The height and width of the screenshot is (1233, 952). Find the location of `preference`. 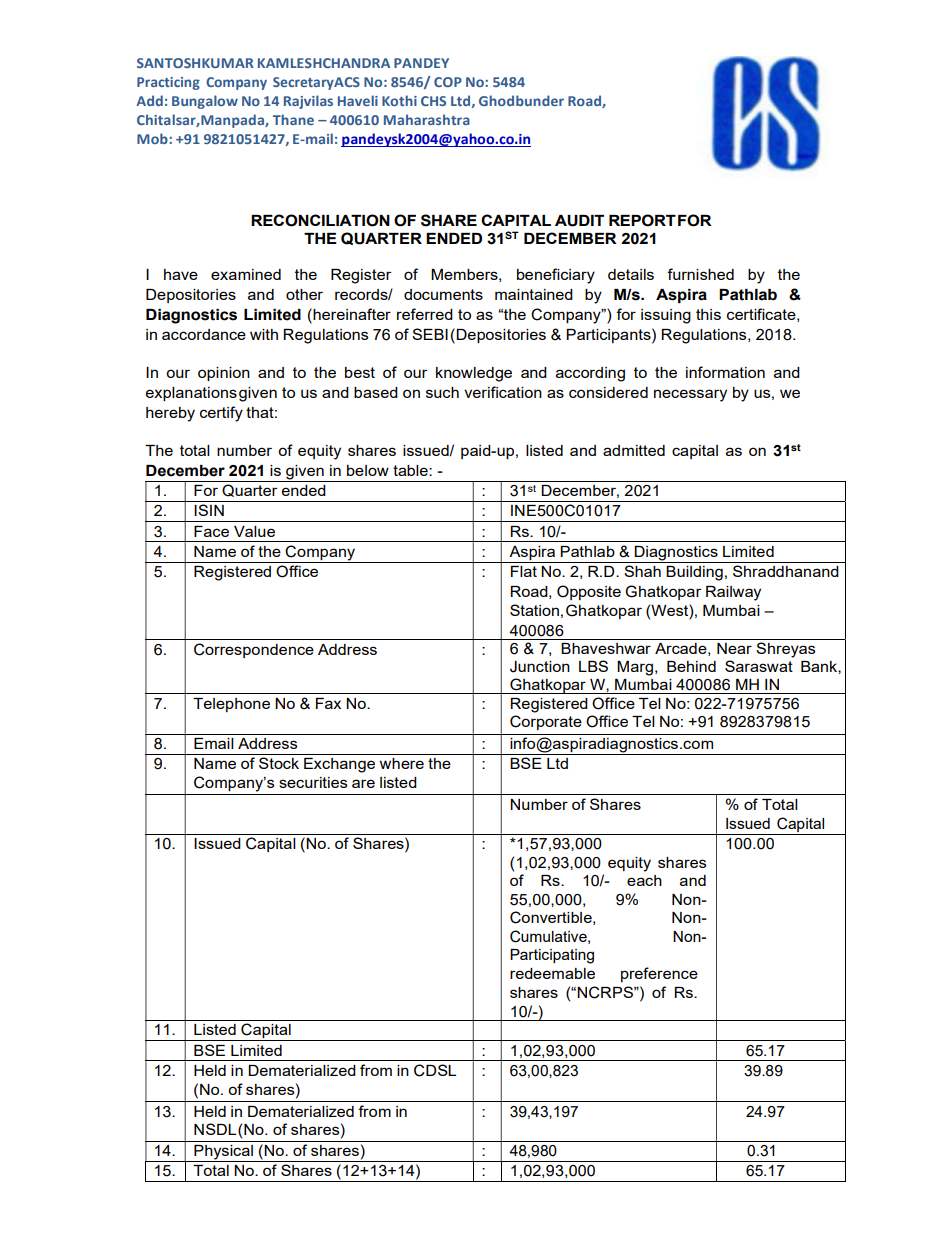

preference is located at coordinates (659, 974).
